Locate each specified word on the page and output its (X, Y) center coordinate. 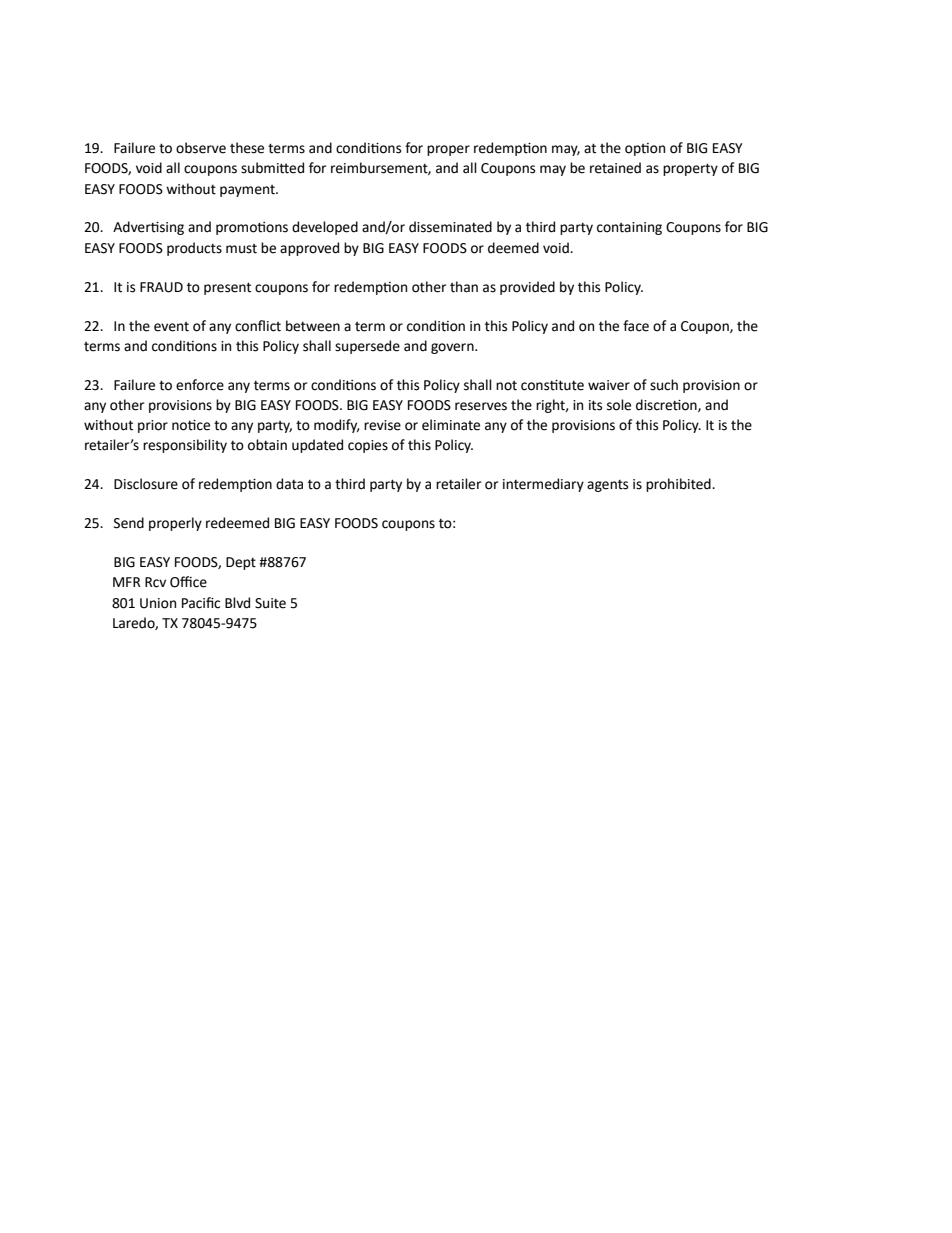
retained (615, 168)
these (247, 148)
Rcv (155, 582)
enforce (200, 385)
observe (201, 148)
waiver (609, 385)
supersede (367, 347)
